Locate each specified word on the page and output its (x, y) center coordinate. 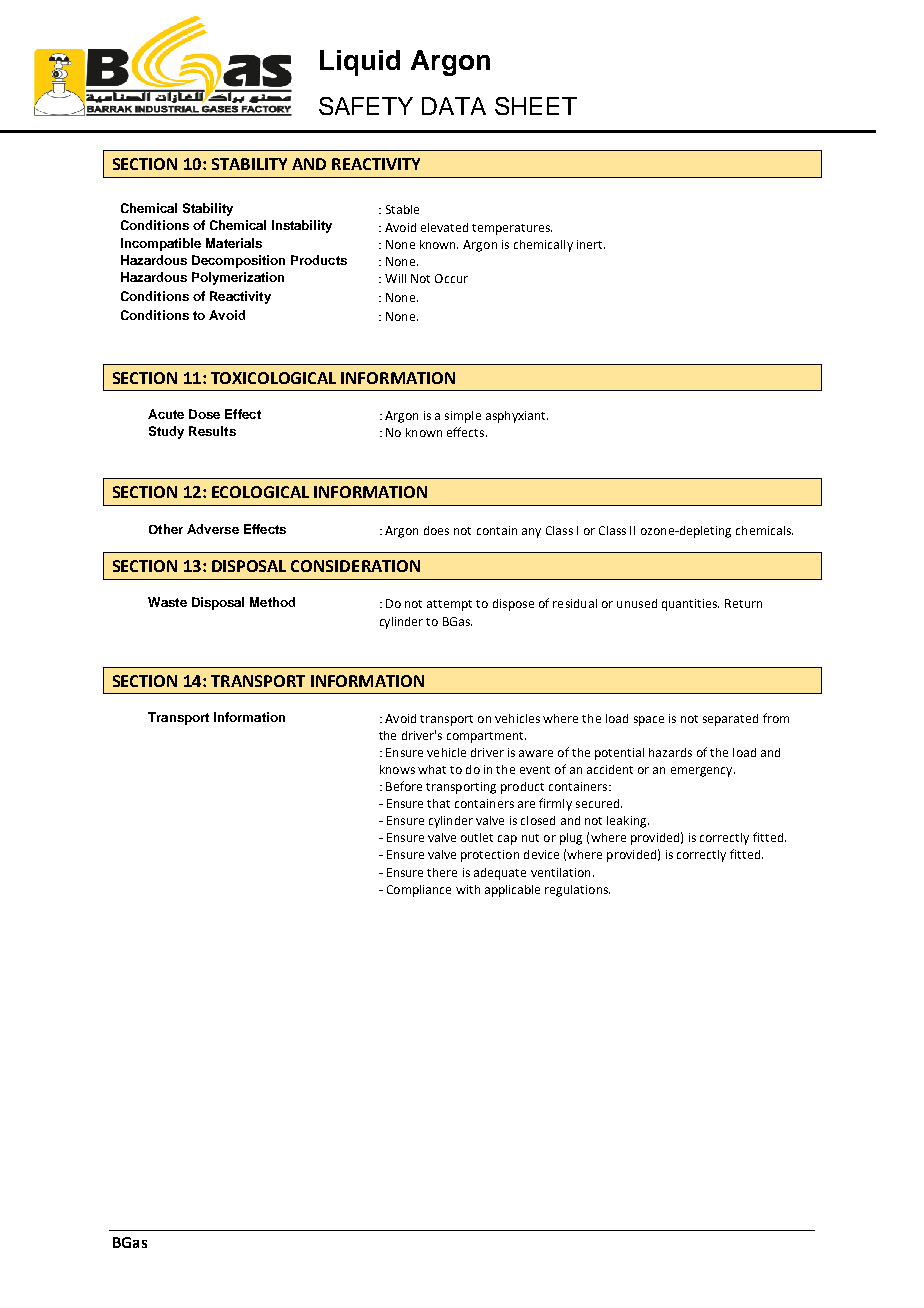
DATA (454, 106)
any (531, 533)
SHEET (536, 106)
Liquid (360, 63)
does (436, 530)
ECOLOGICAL (260, 492)
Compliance (419, 891)
